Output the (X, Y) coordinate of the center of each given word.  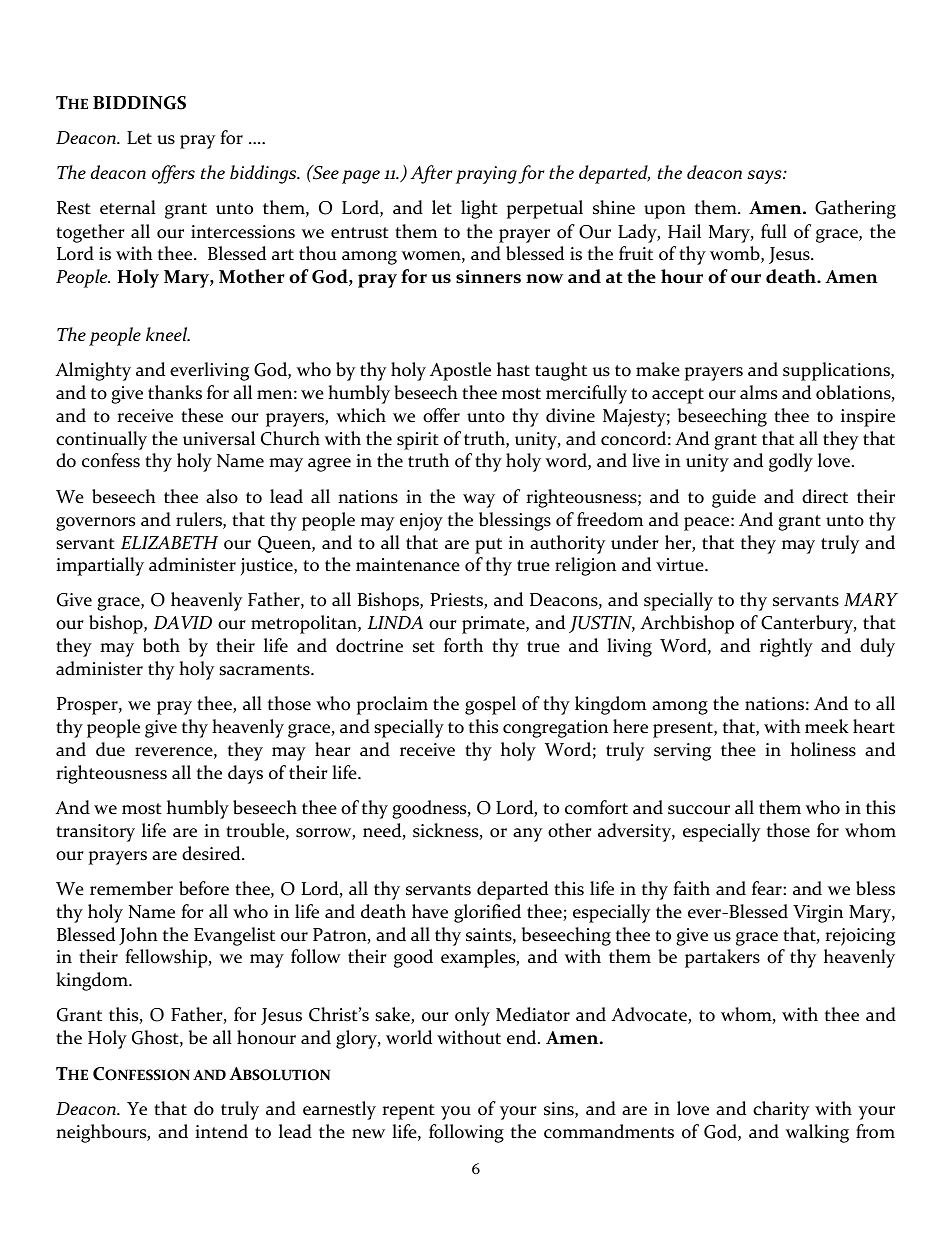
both (161, 645)
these (202, 415)
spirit (418, 441)
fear (768, 888)
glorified (487, 913)
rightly (786, 647)
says (765, 177)
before (204, 888)
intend (221, 1131)
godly (791, 462)
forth (463, 645)
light (479, 209)
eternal (128, 207)
